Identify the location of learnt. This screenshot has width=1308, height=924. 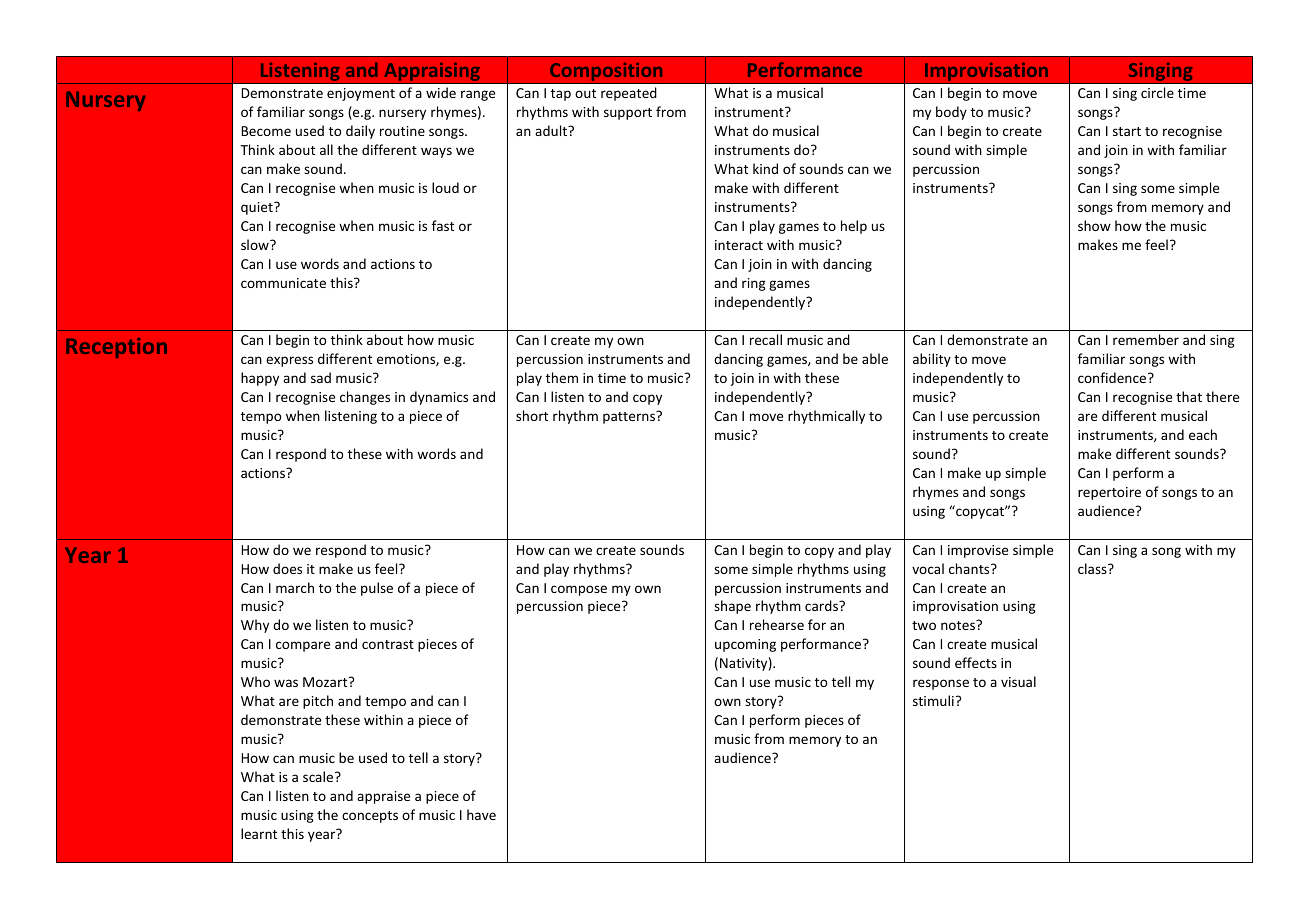
(259, 833).
